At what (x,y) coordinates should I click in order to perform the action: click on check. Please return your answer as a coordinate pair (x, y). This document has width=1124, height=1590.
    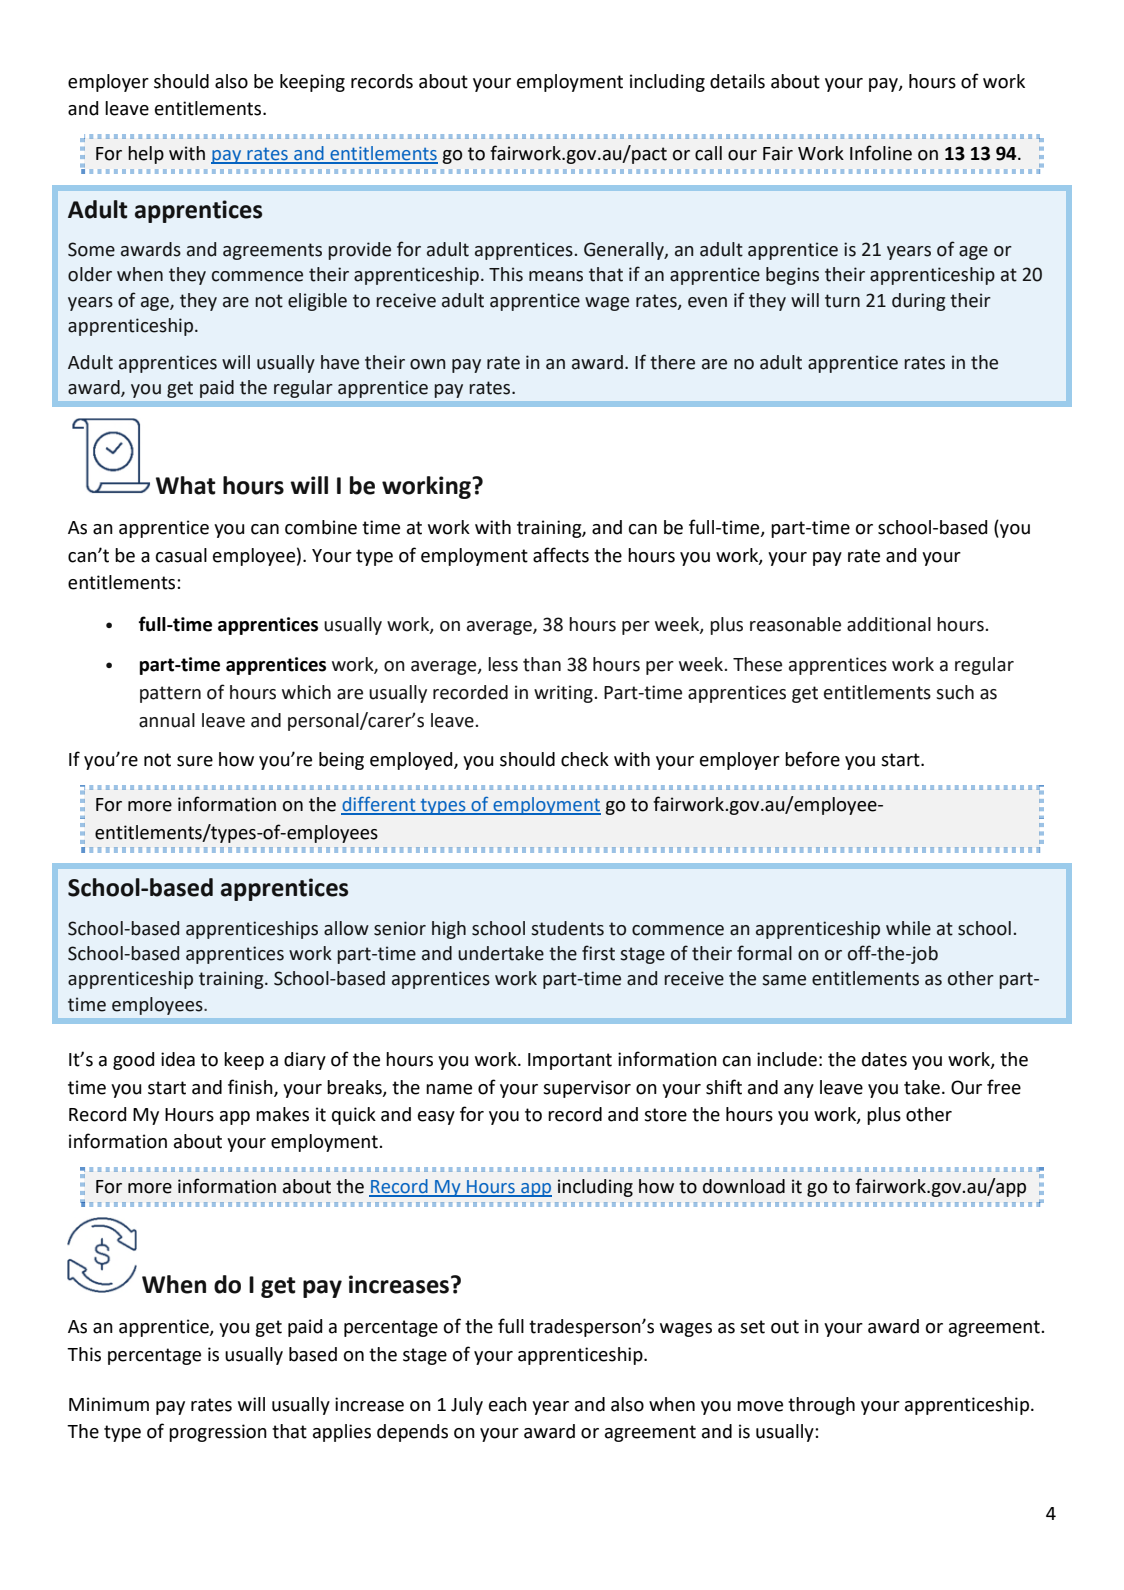
    Looking at the image, I should click on (585, 759).
